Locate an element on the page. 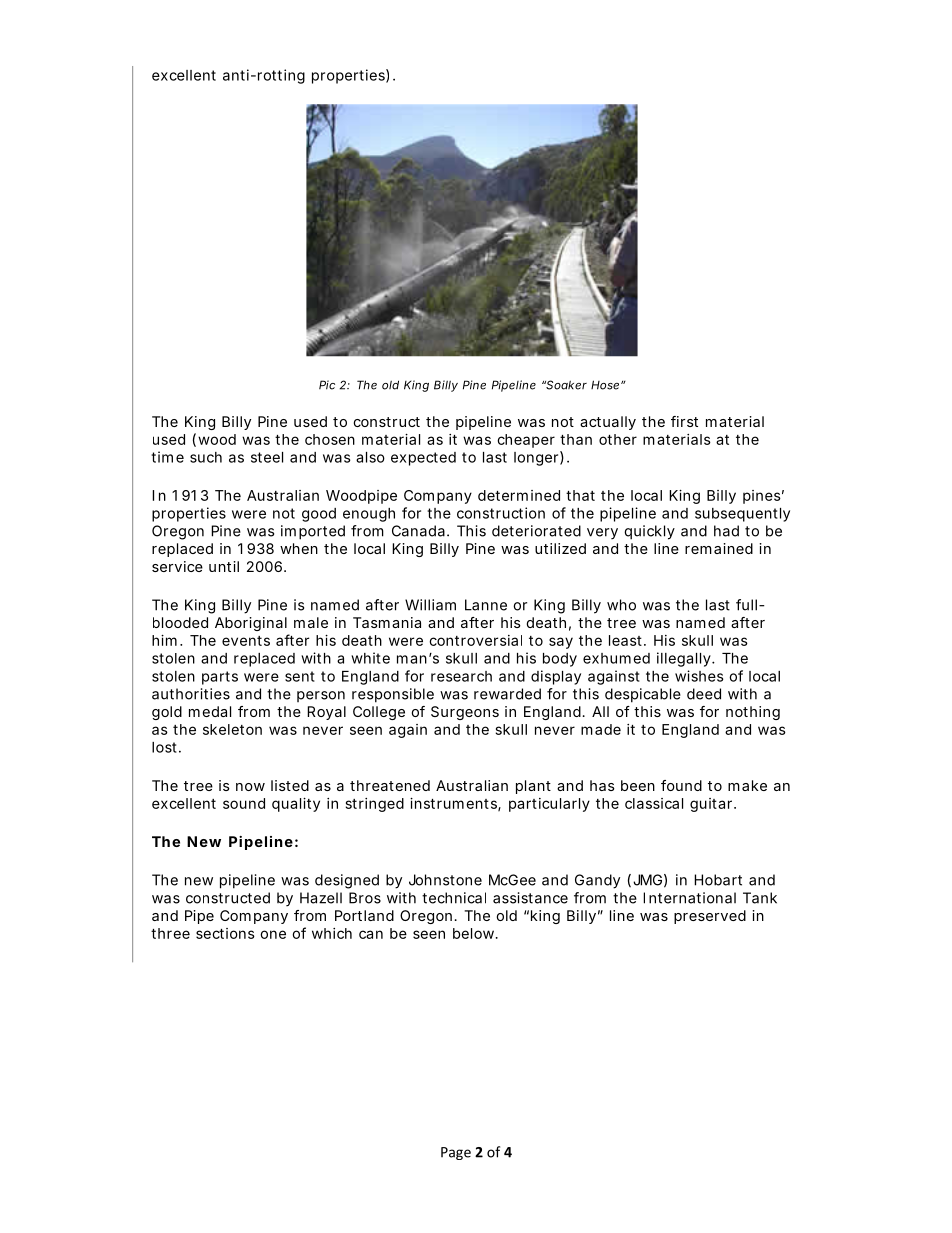  Page is located at coordinates (456, 1153).
